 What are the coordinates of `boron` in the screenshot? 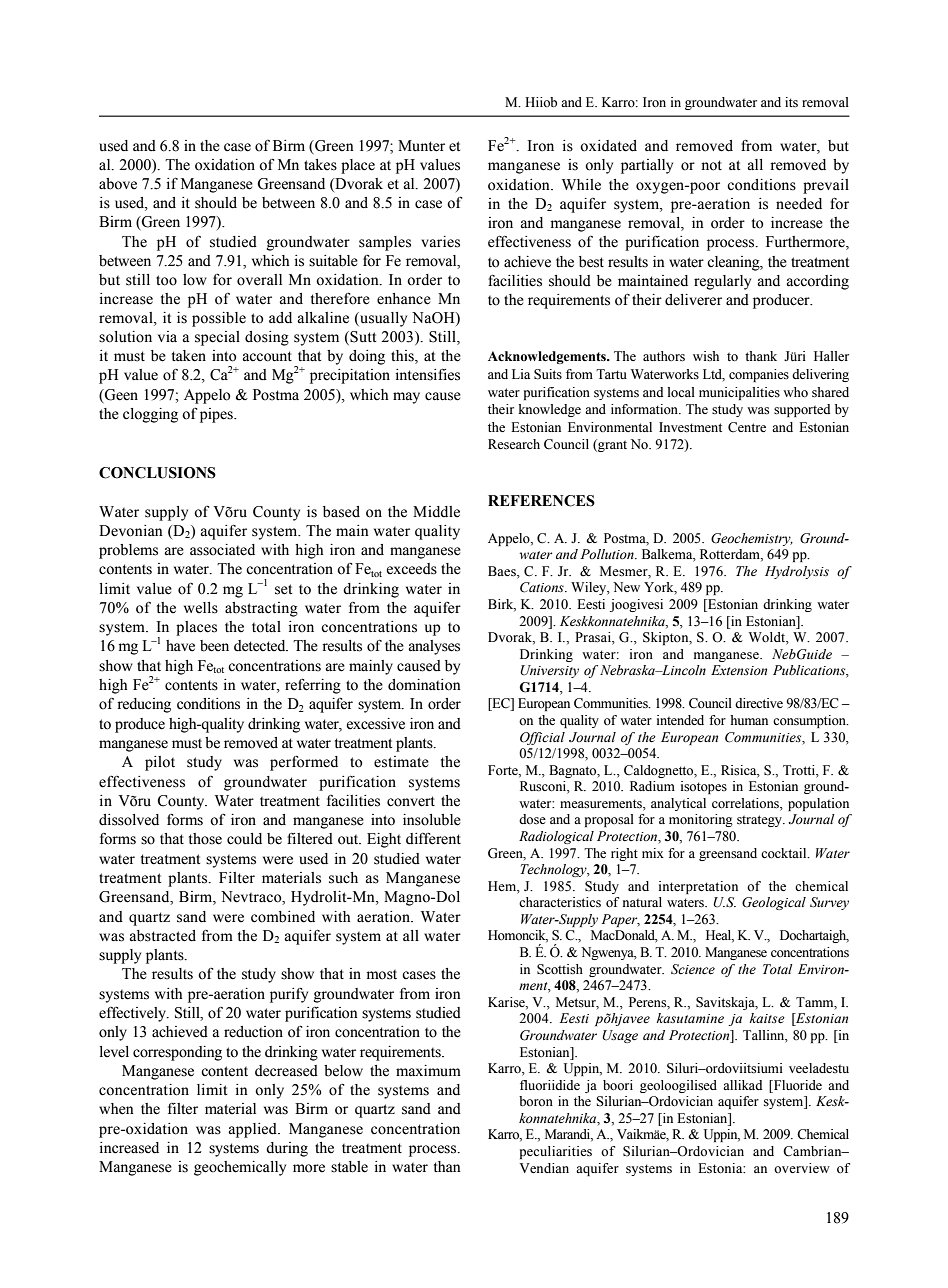 It's located at (536, 1101).
